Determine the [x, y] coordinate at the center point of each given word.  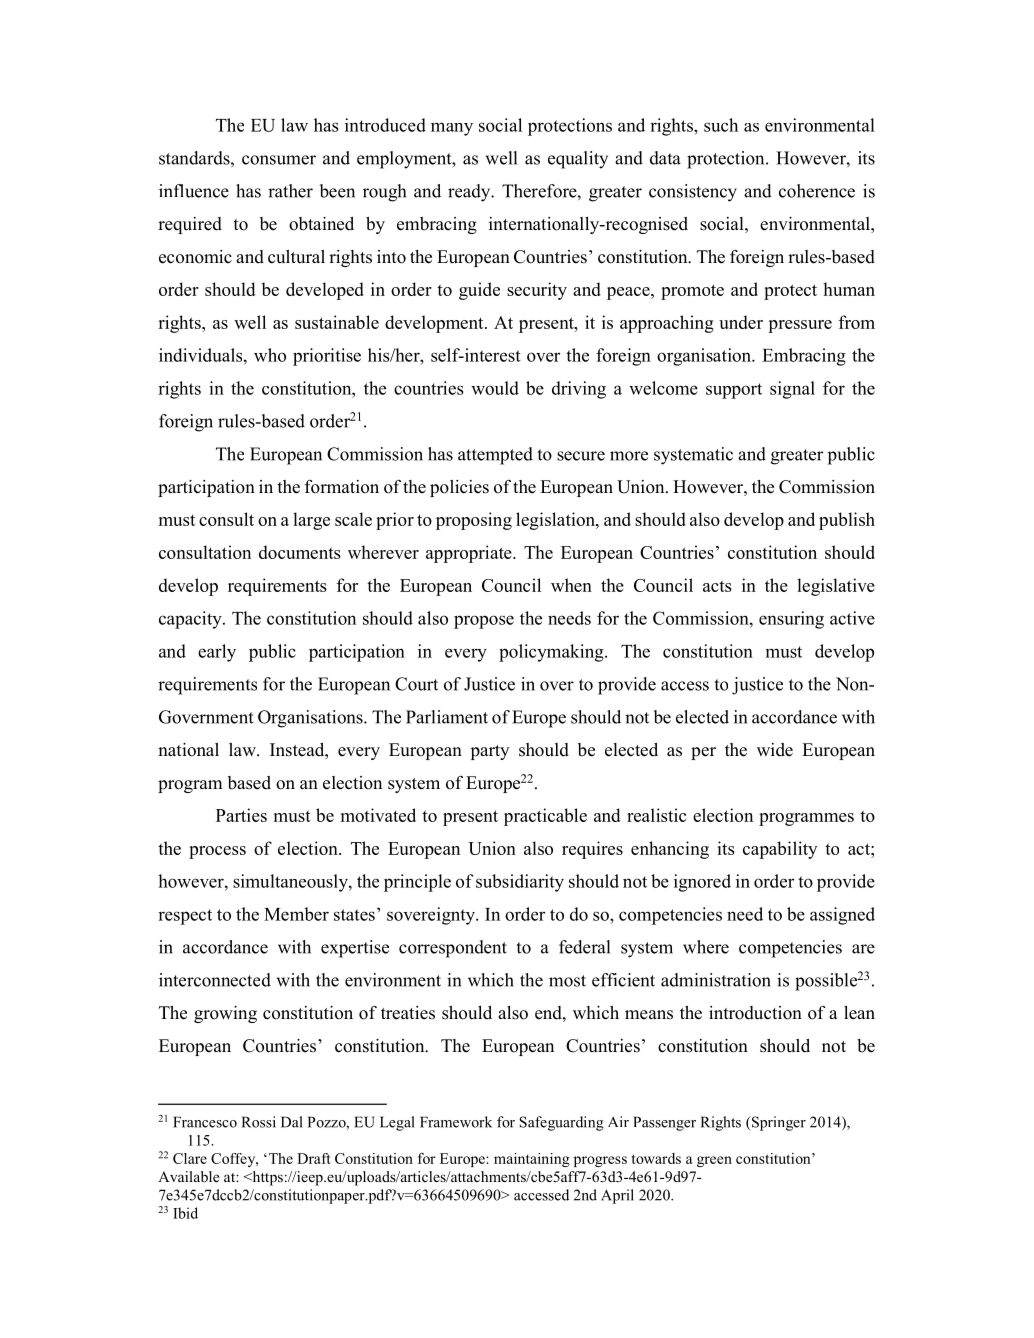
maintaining [532, 1160]
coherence [817, 191]
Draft [314, 1158]
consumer [279, 160]
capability [780, 850]
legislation [556, 521]
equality [578, 160]
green [714, 1161]
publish [847, 521]
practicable [545, 817]
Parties [241, 815]
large [311, 521]
